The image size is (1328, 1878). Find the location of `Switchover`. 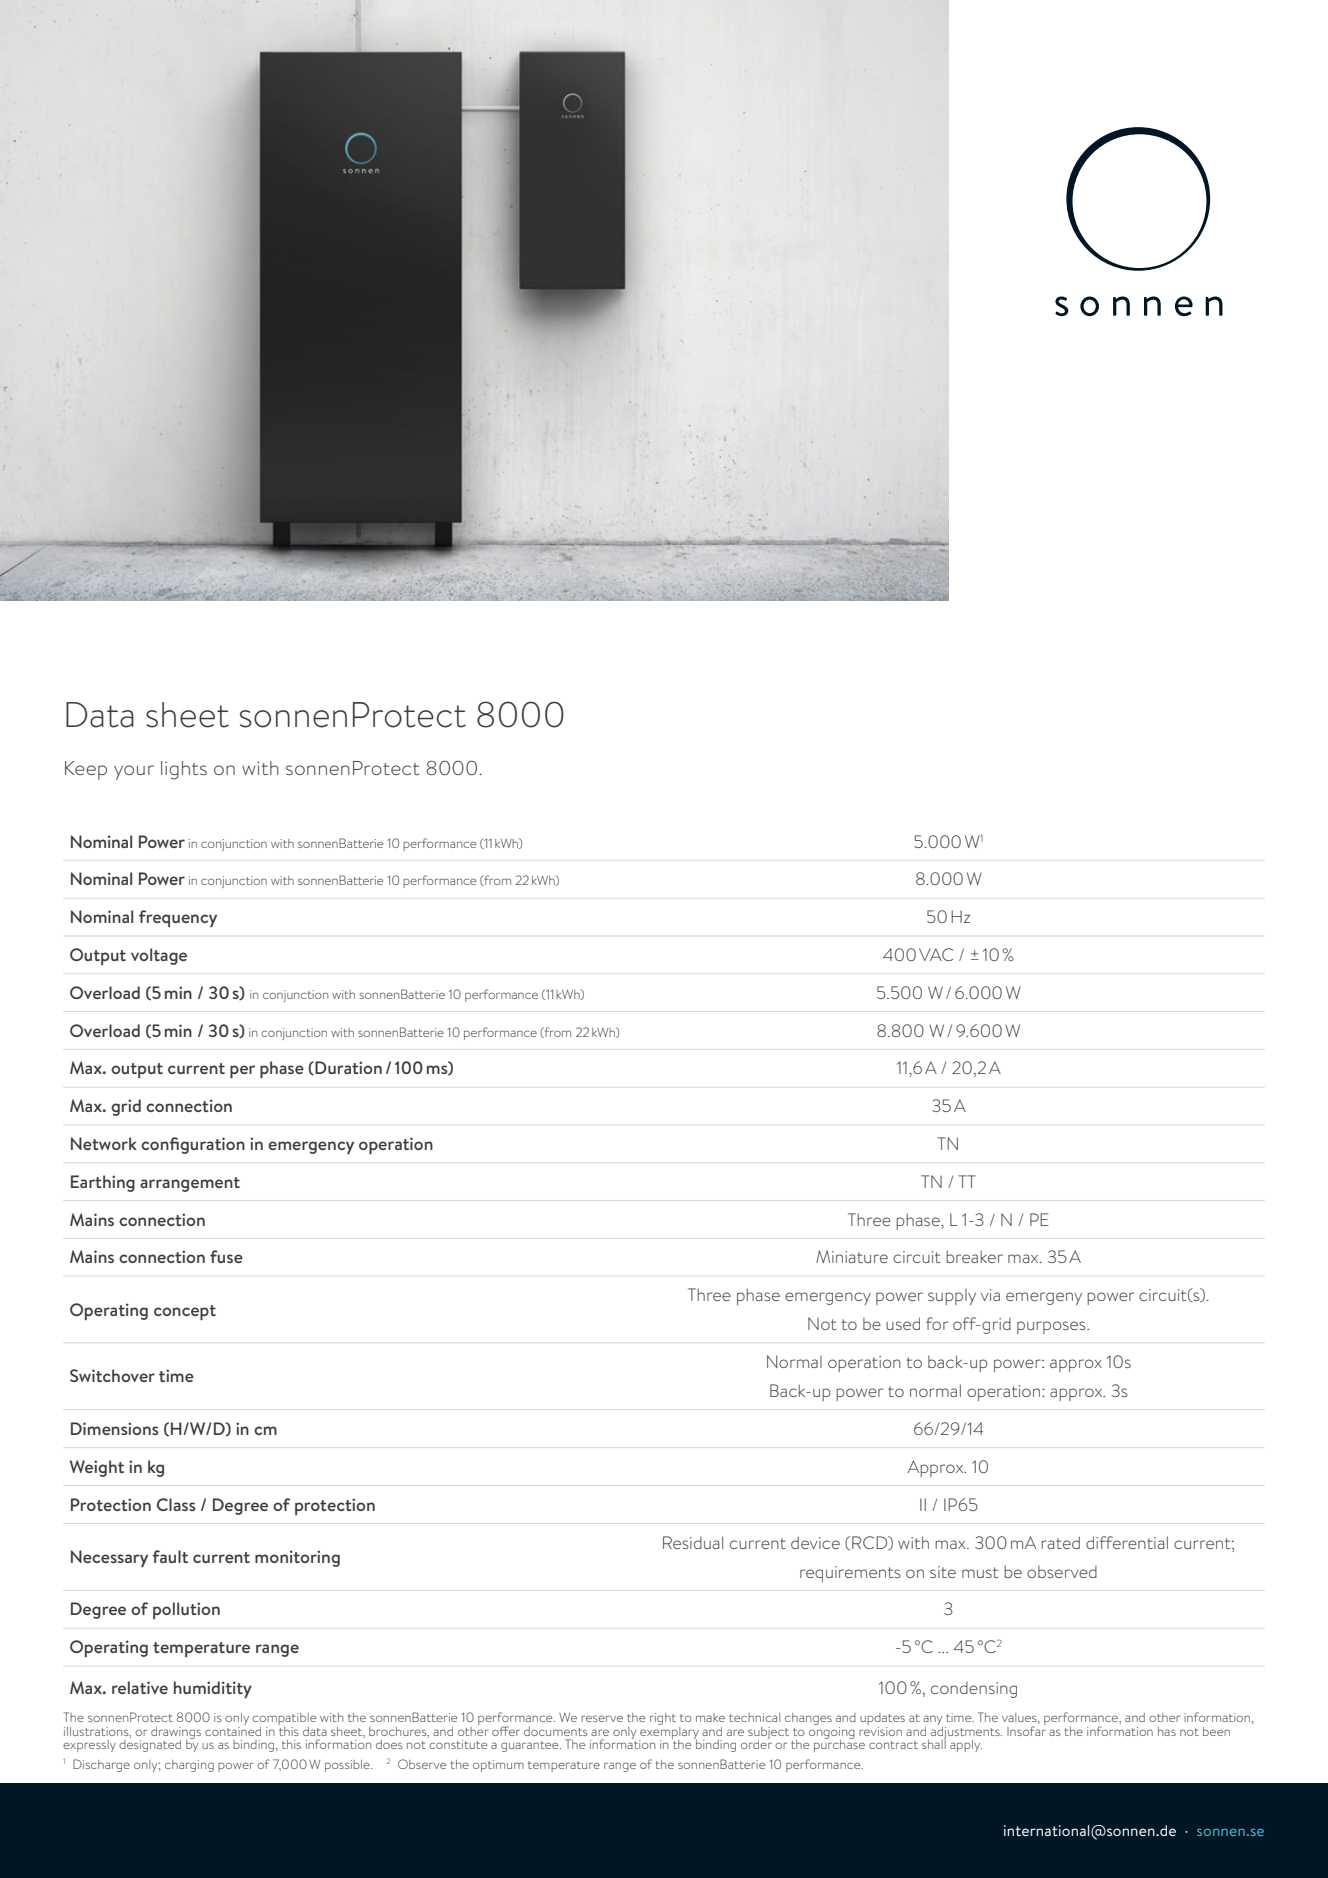

Switchover is located at coordinates (112, 1375).
